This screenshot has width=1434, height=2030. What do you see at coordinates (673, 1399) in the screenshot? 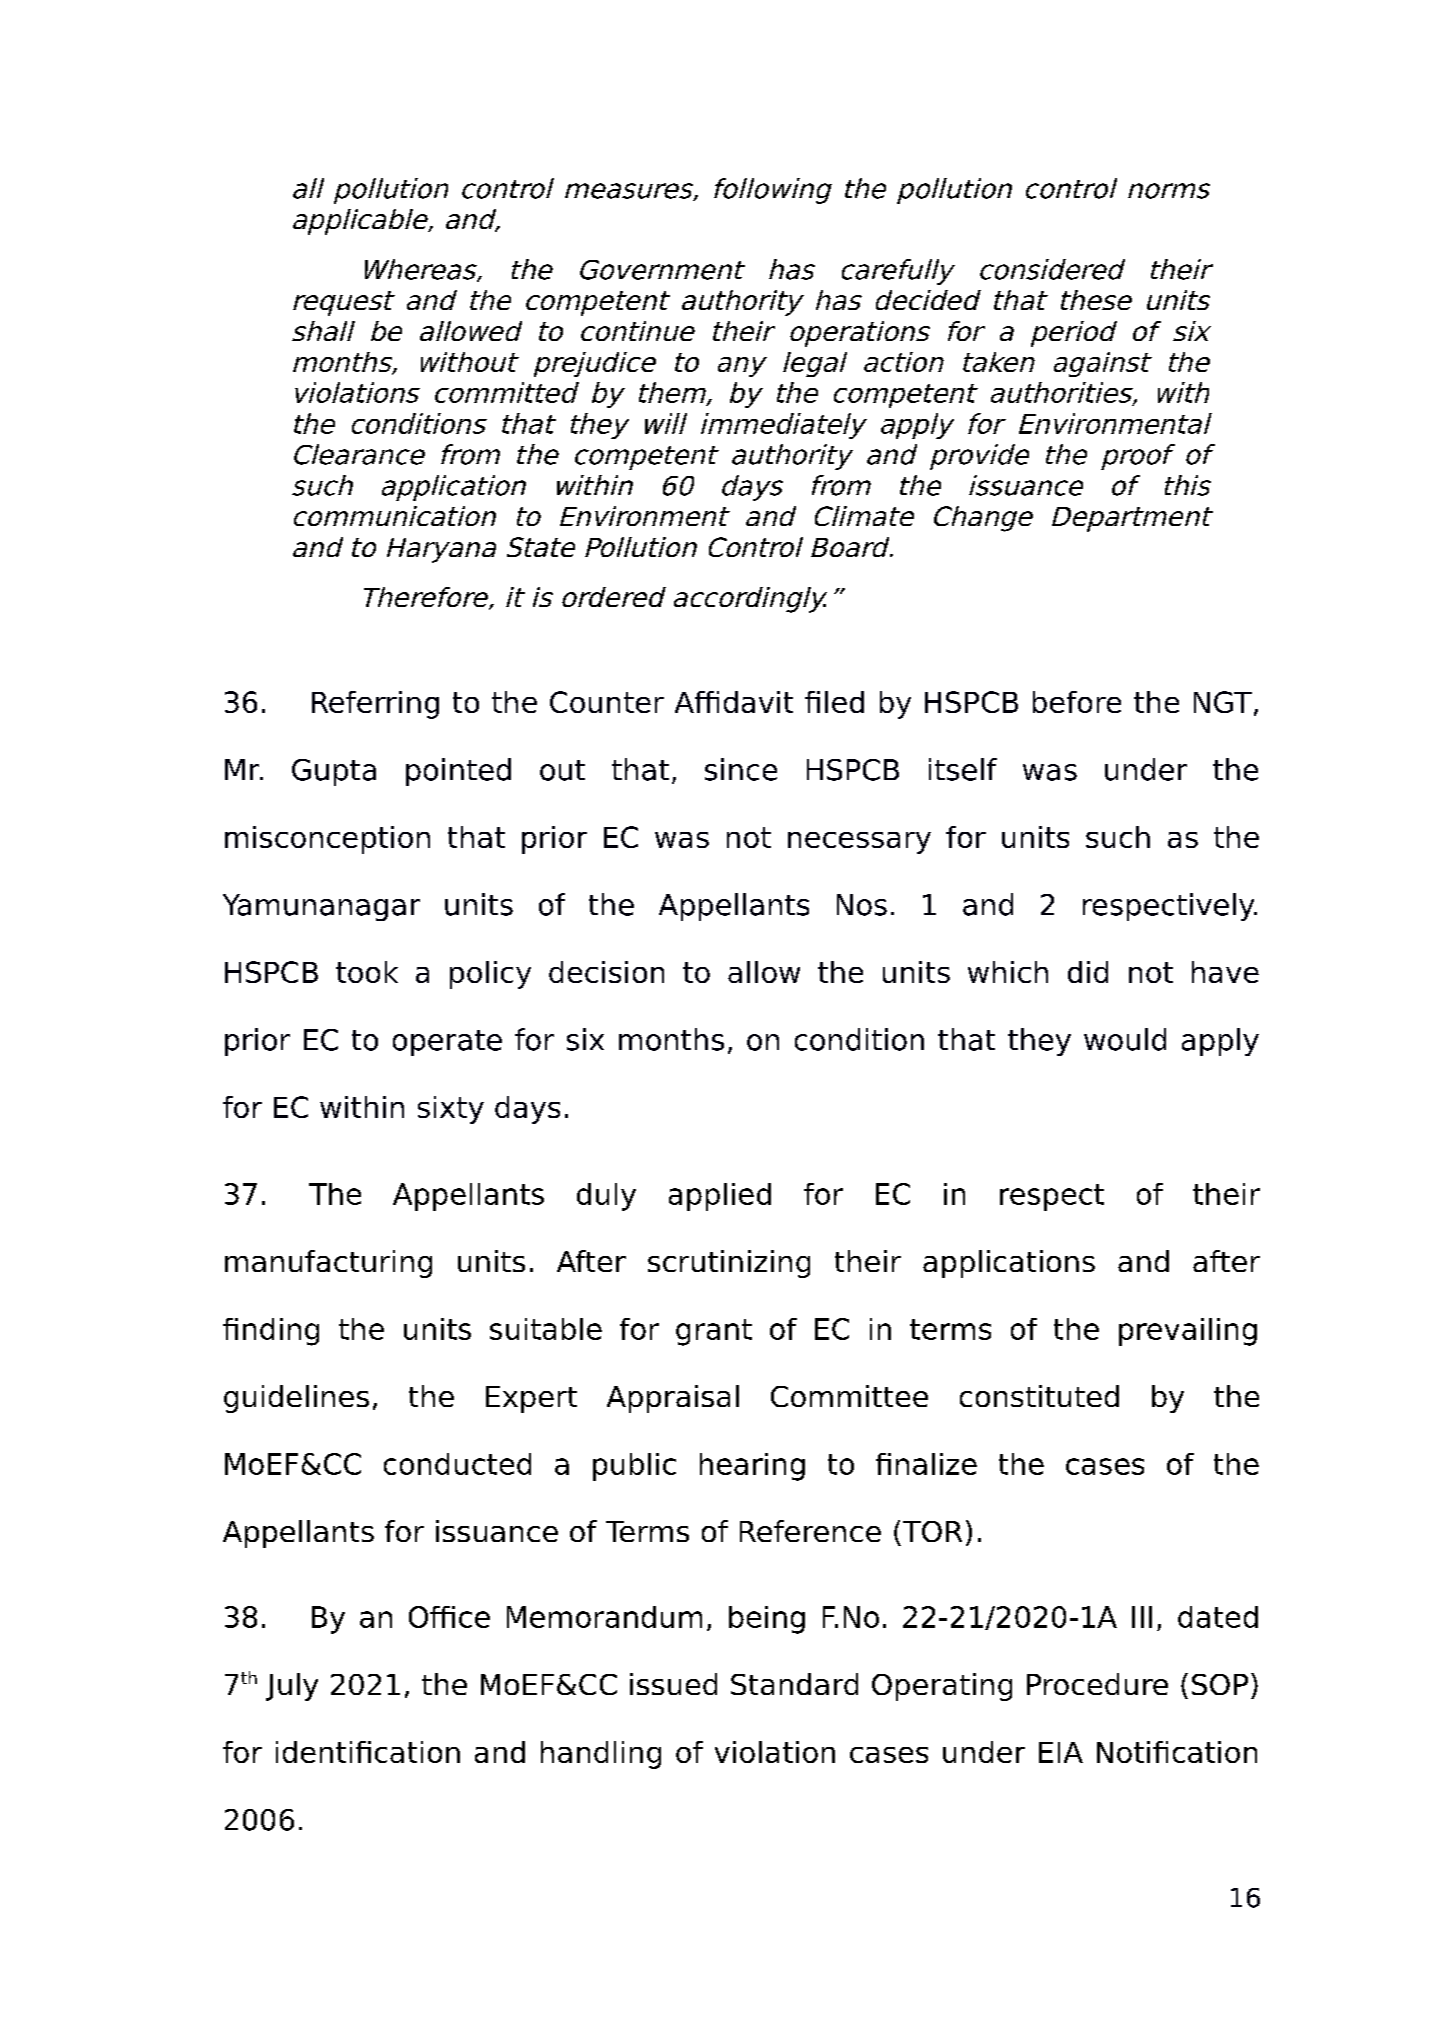
I see `Appraisal` at bounding box center [673, 1399].
